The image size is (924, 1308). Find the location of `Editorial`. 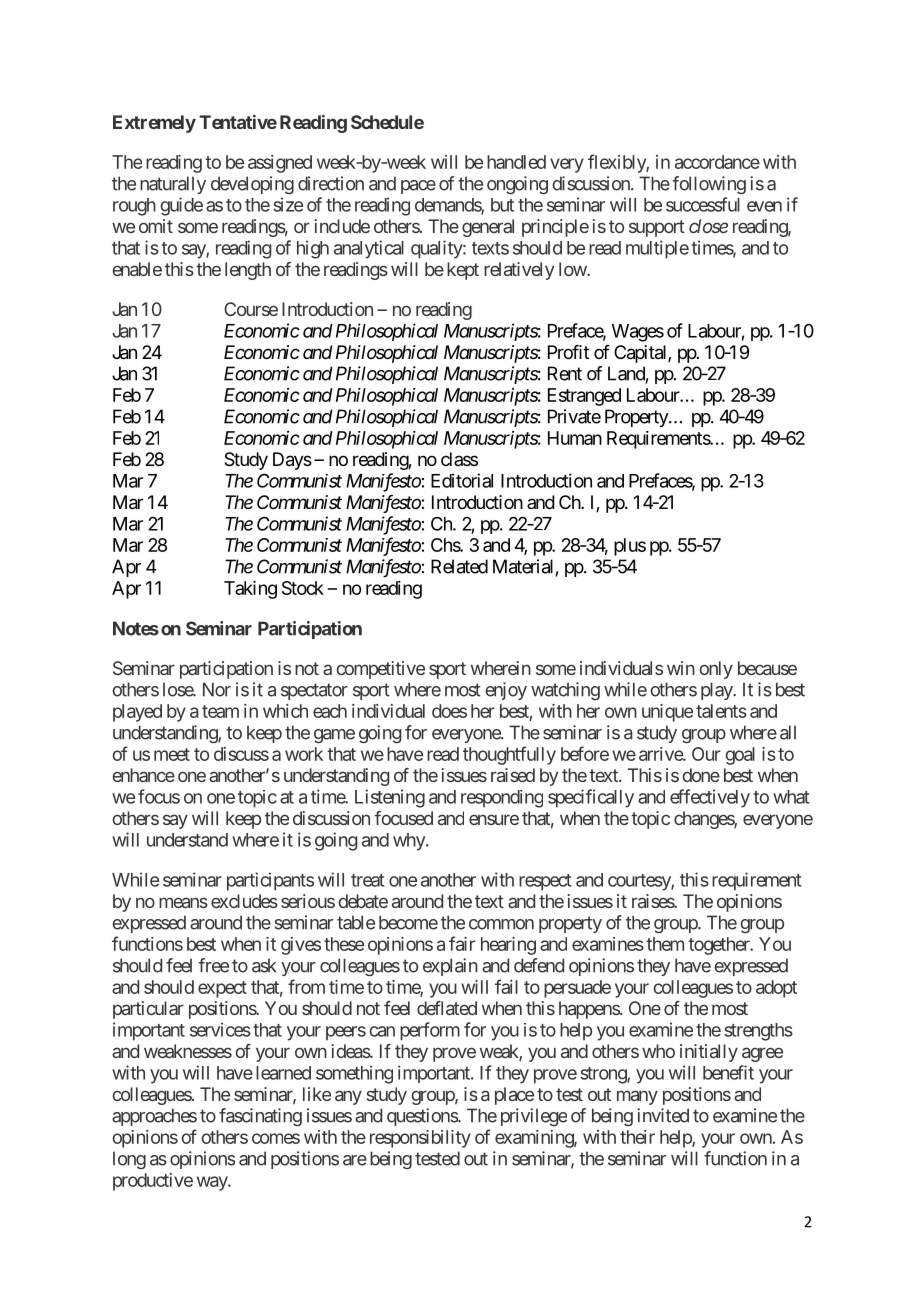

Editorial is located at coordinates (462, 480).
